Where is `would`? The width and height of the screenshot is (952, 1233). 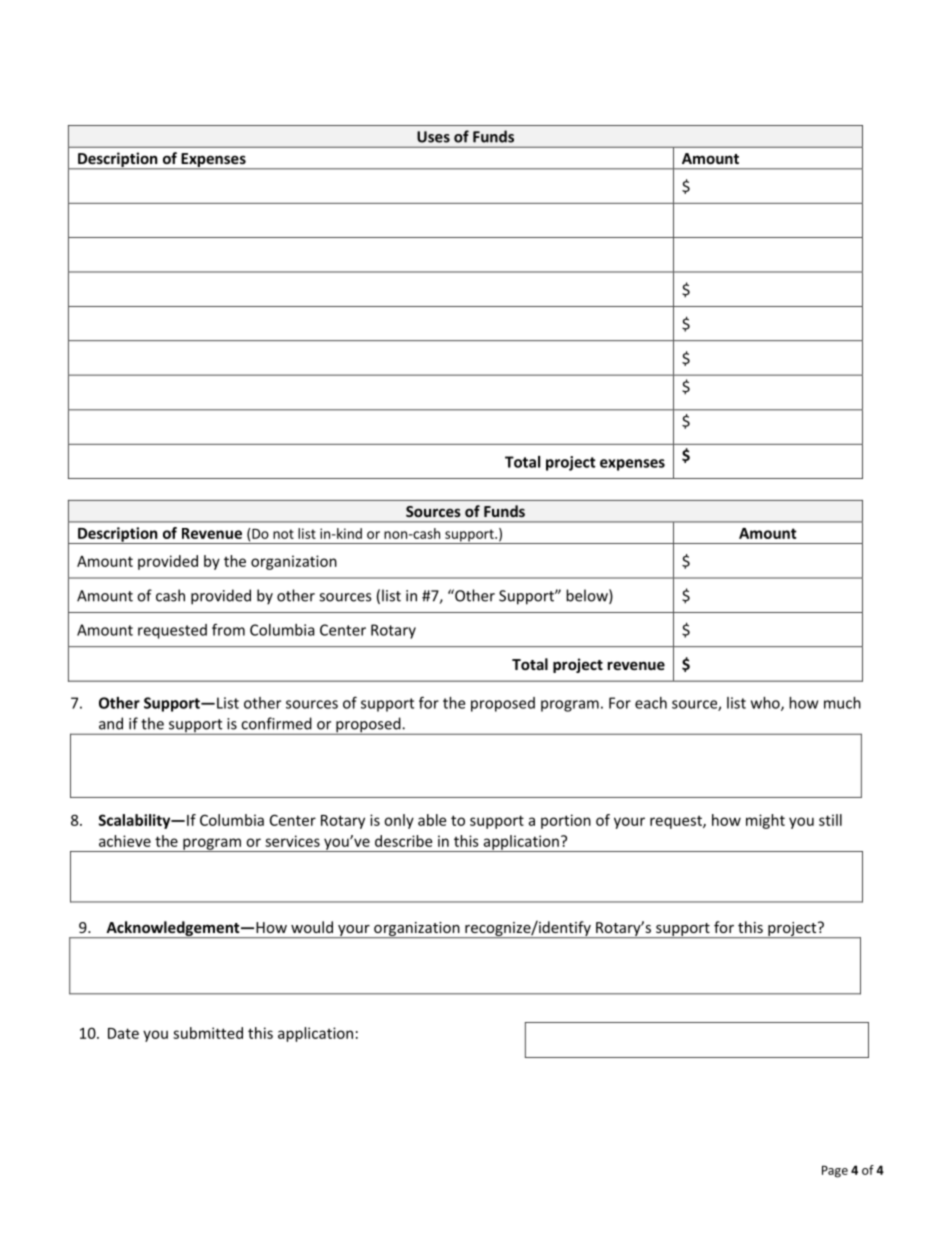
would is located at coordinates (312, 927).
